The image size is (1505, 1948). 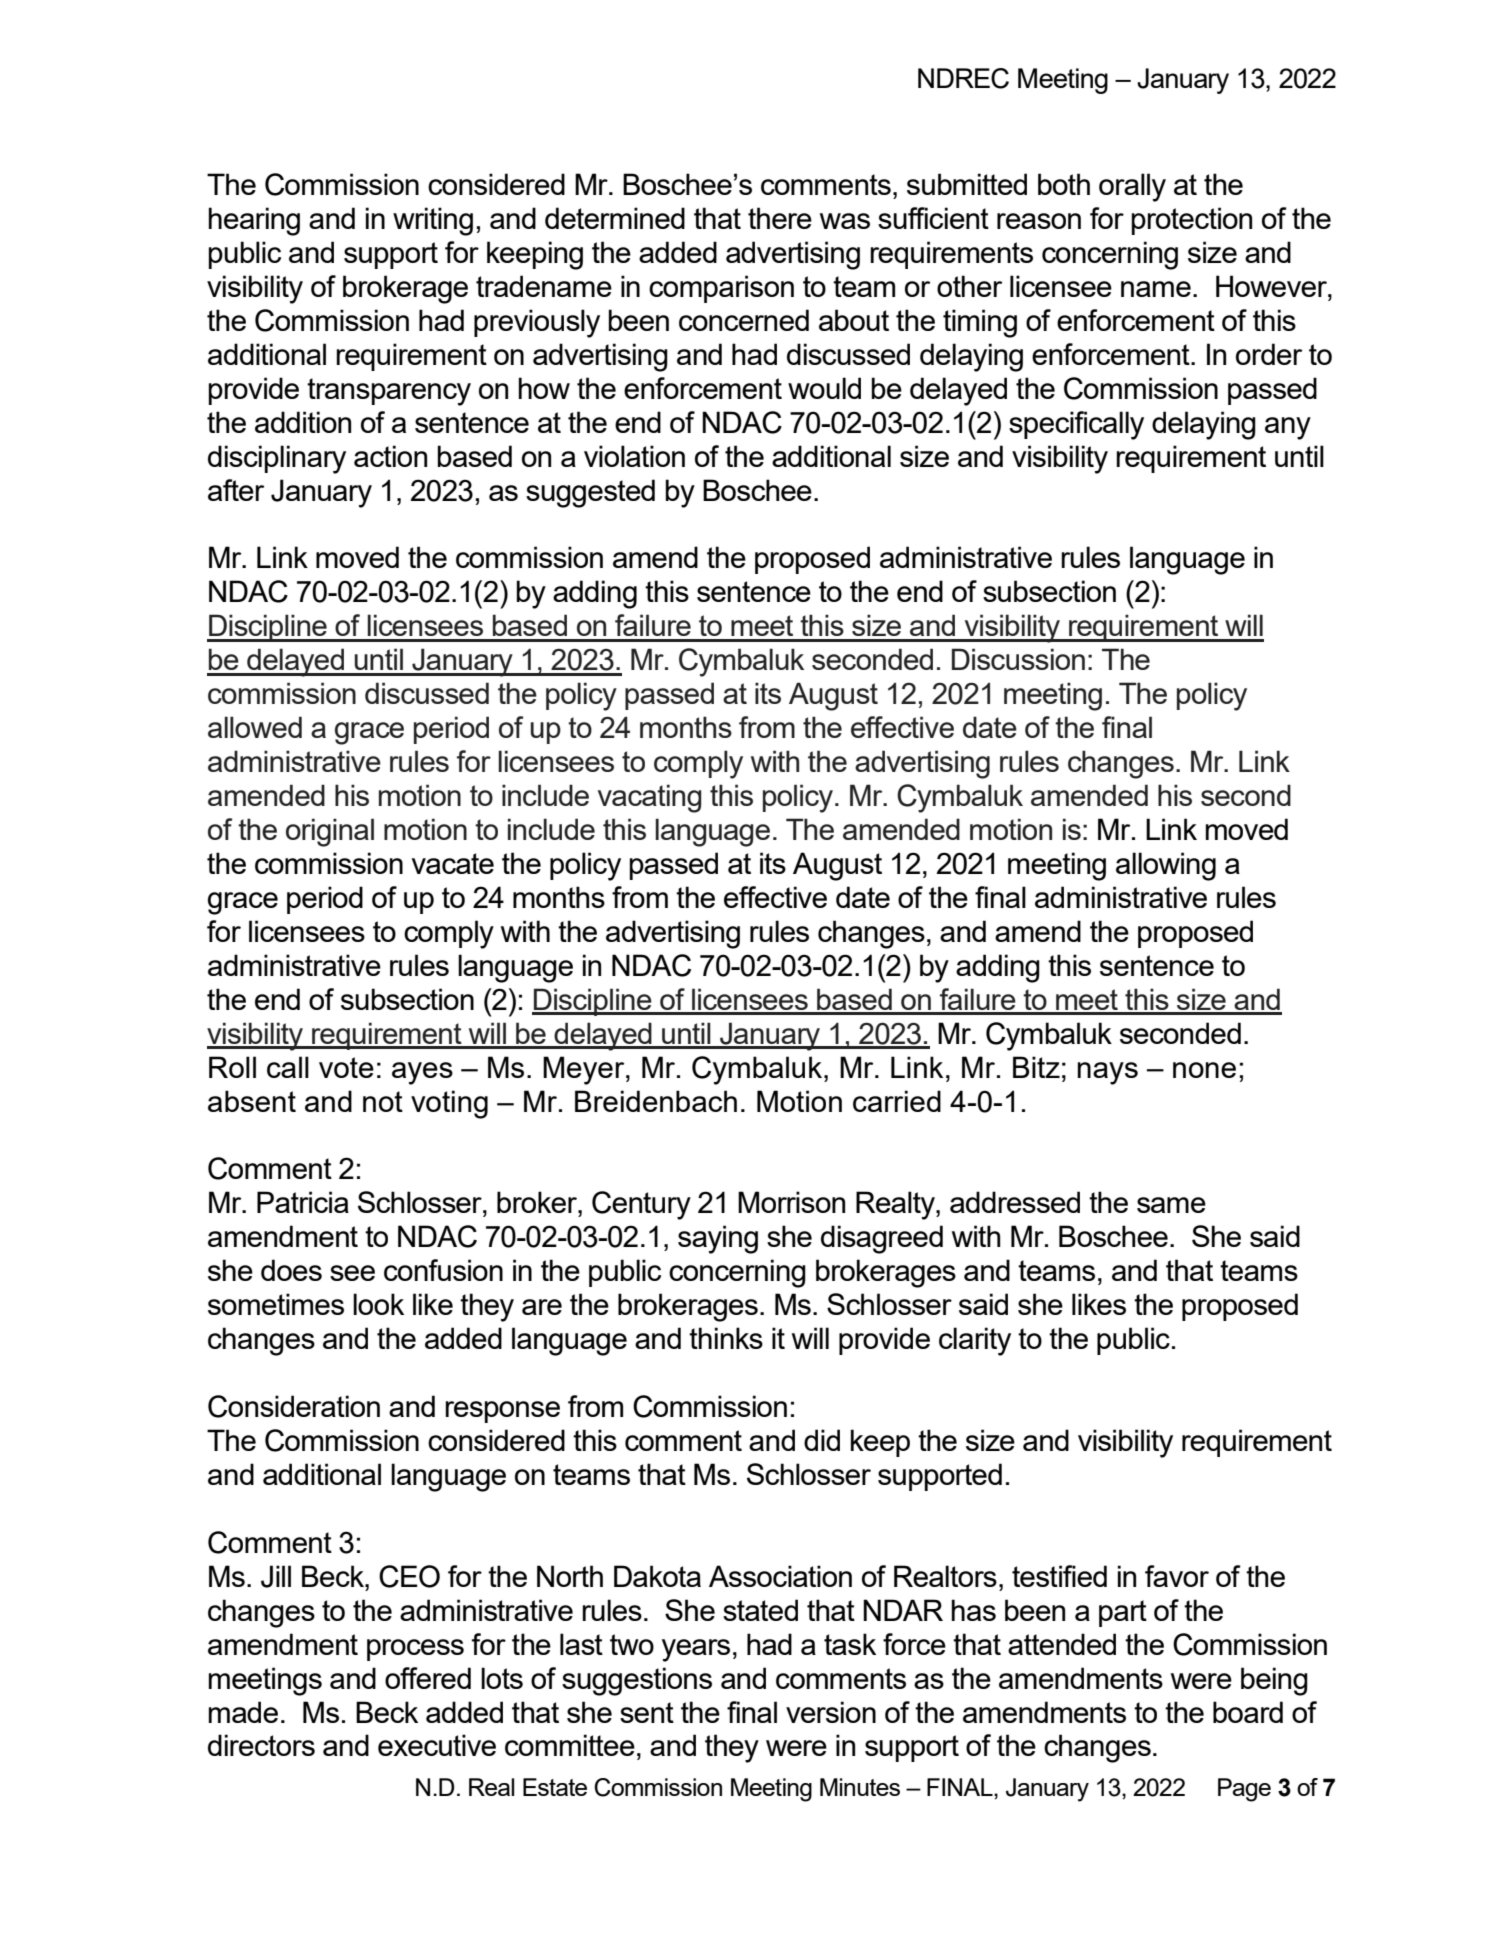 What do you see at coordinates (1166, 866) in the screenshot?
I see `allowing` at bounding box center [1166, 866].
